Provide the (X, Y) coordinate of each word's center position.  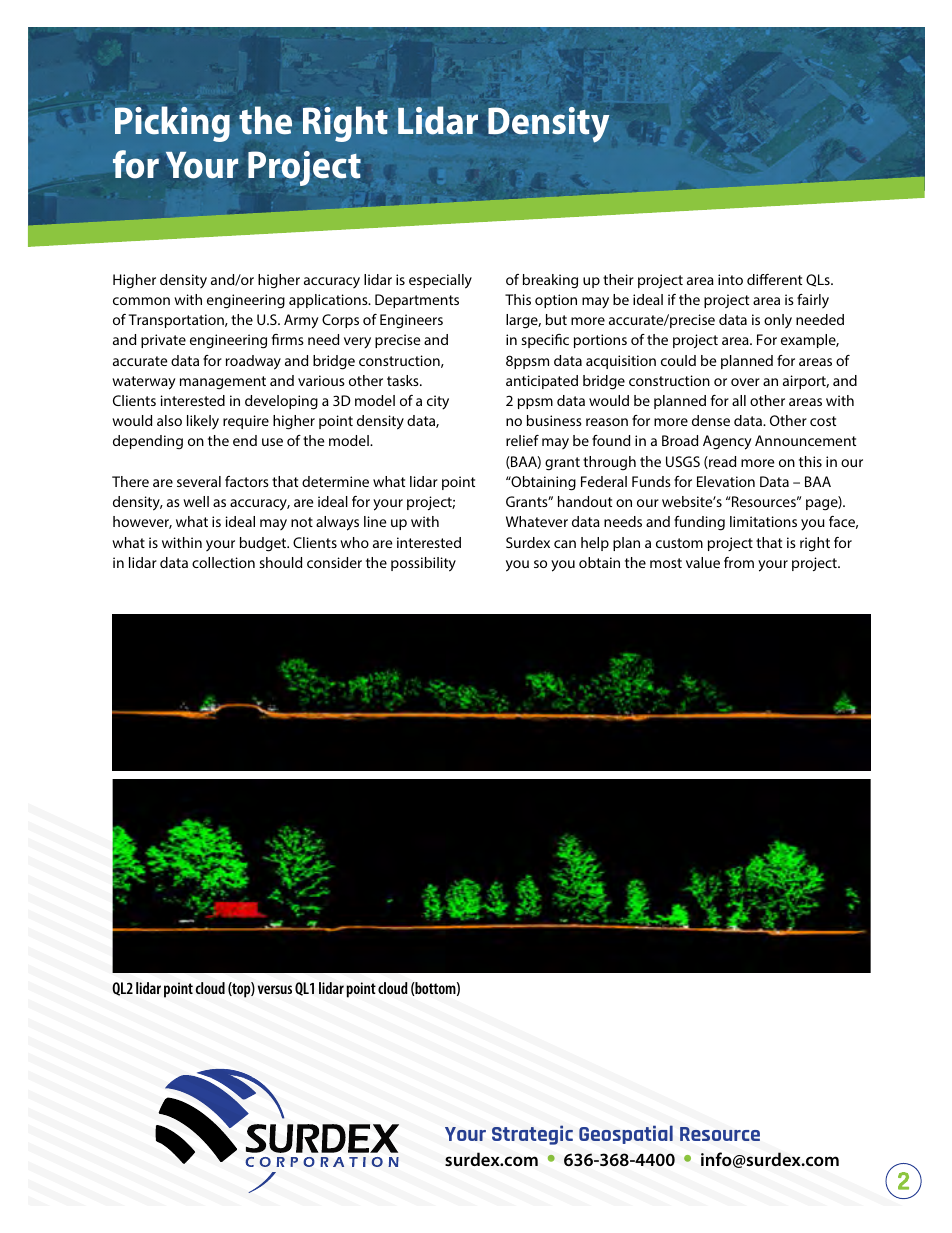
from (739, 562)
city (438, 402)
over (745, 382)
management (223, 383)
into (730, 279)
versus (275, 989)
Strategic (532, 1135)
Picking (172, 124)
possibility (423, 564)
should (280, 562)
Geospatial (626, 1134)
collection (223, 562)
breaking (550, 281)
